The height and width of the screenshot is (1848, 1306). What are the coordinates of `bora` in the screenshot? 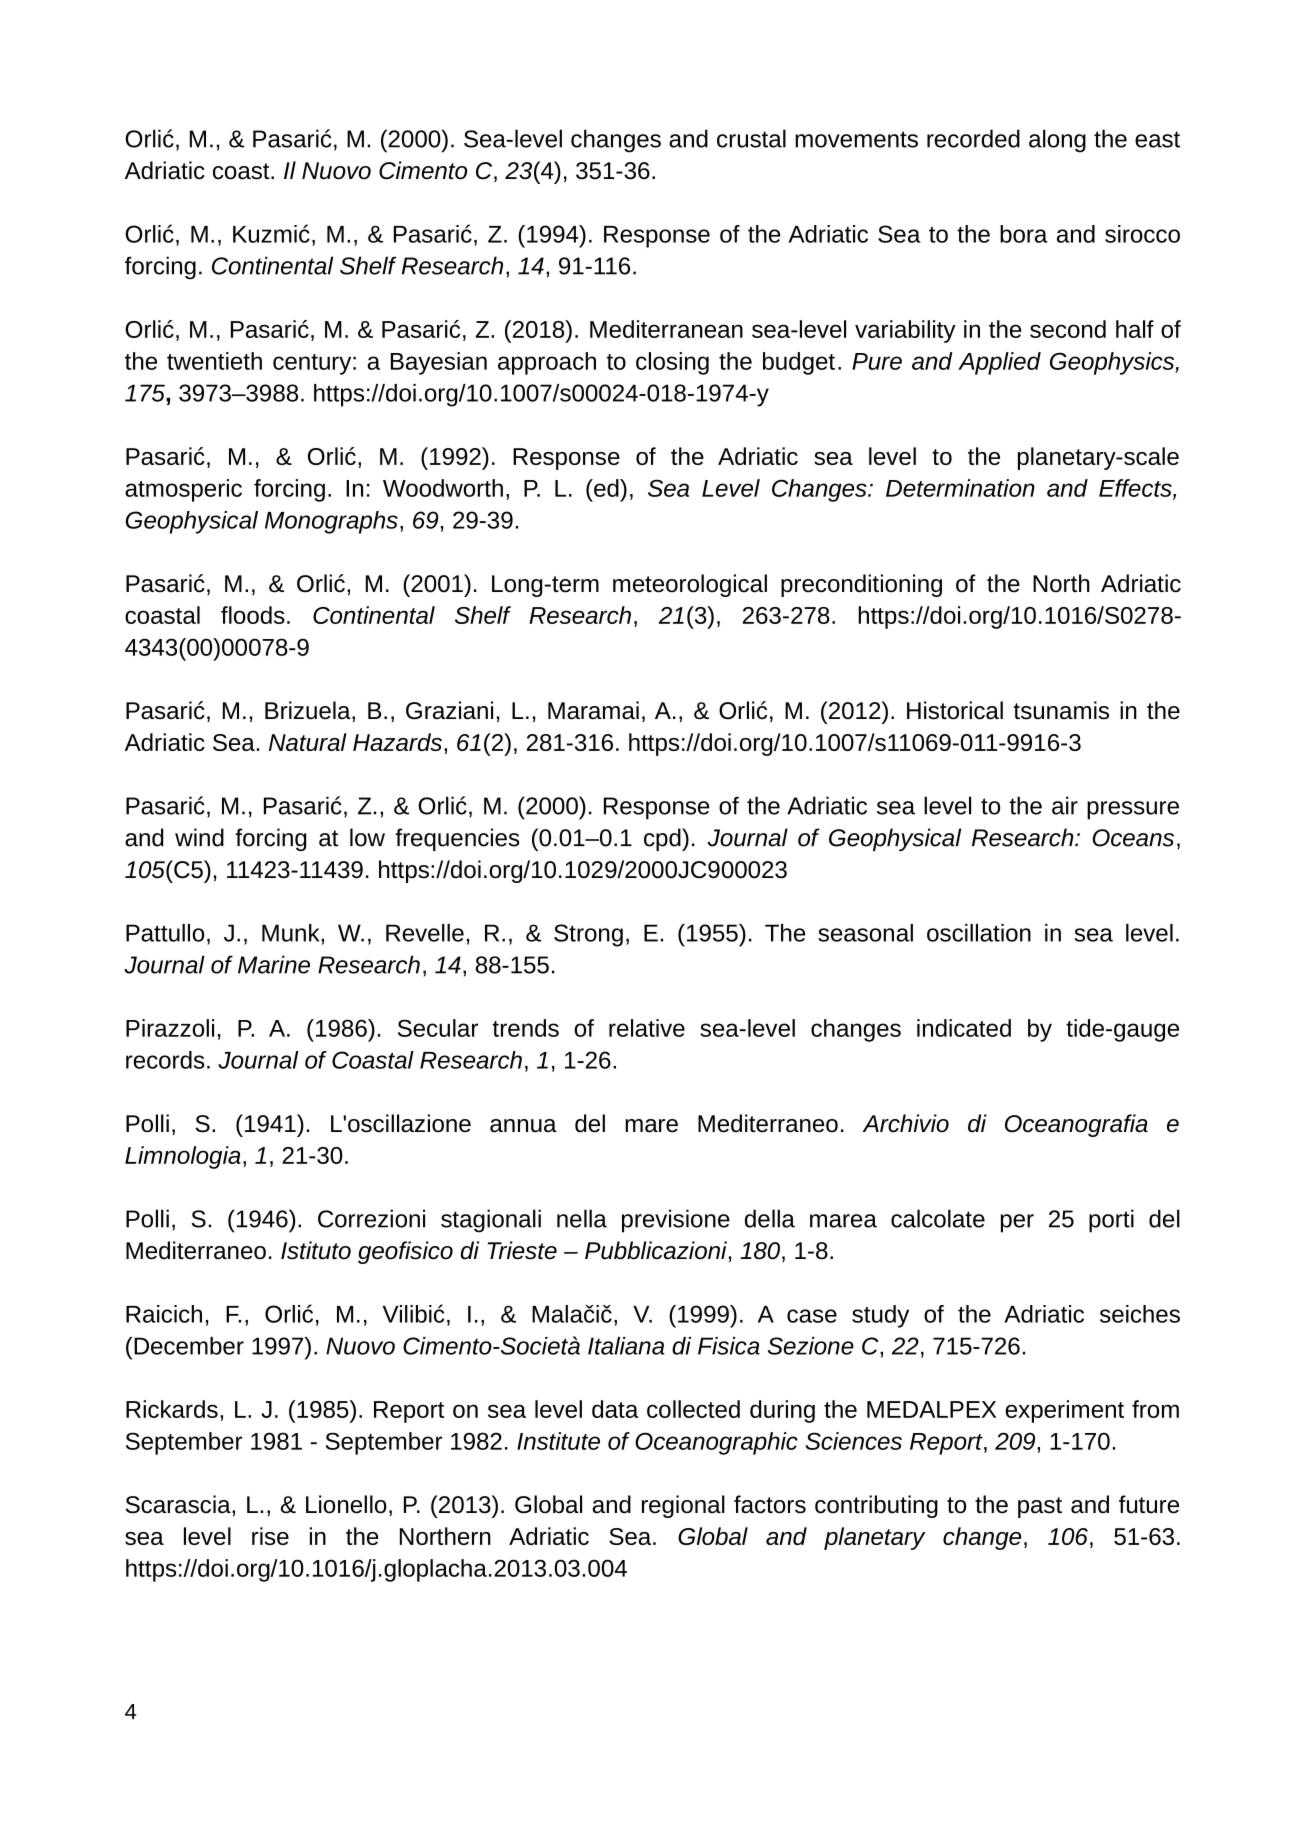 It's located at (1024, 234).
